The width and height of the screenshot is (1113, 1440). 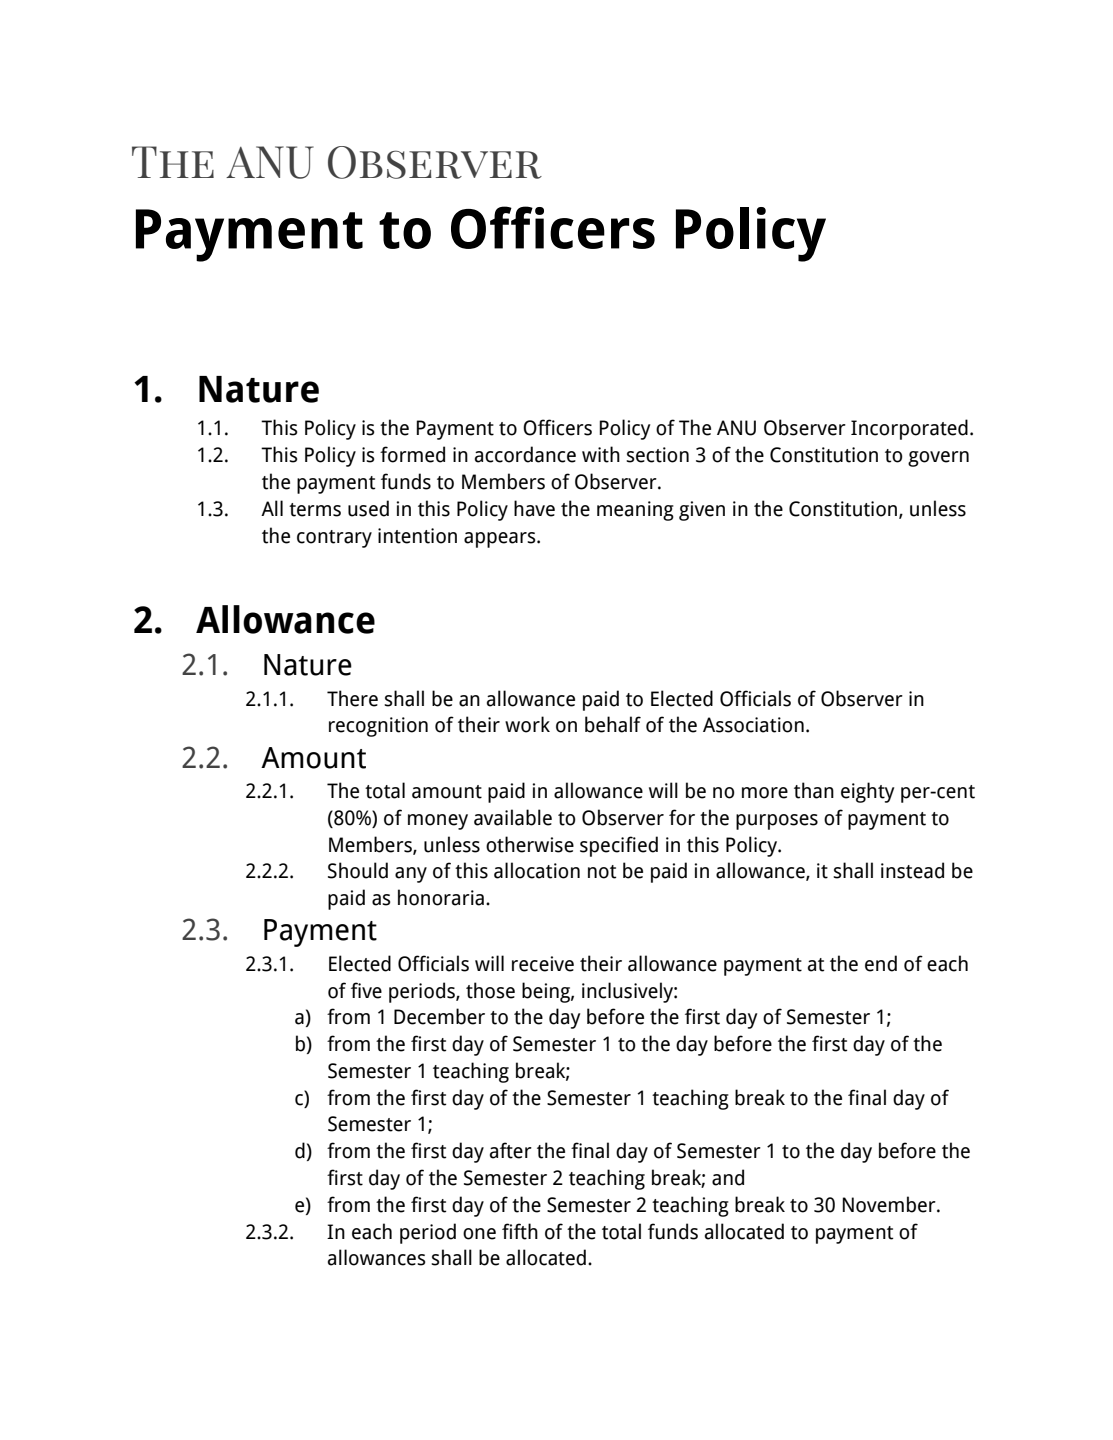 I want to click on end, so click(x=881, y=963).
